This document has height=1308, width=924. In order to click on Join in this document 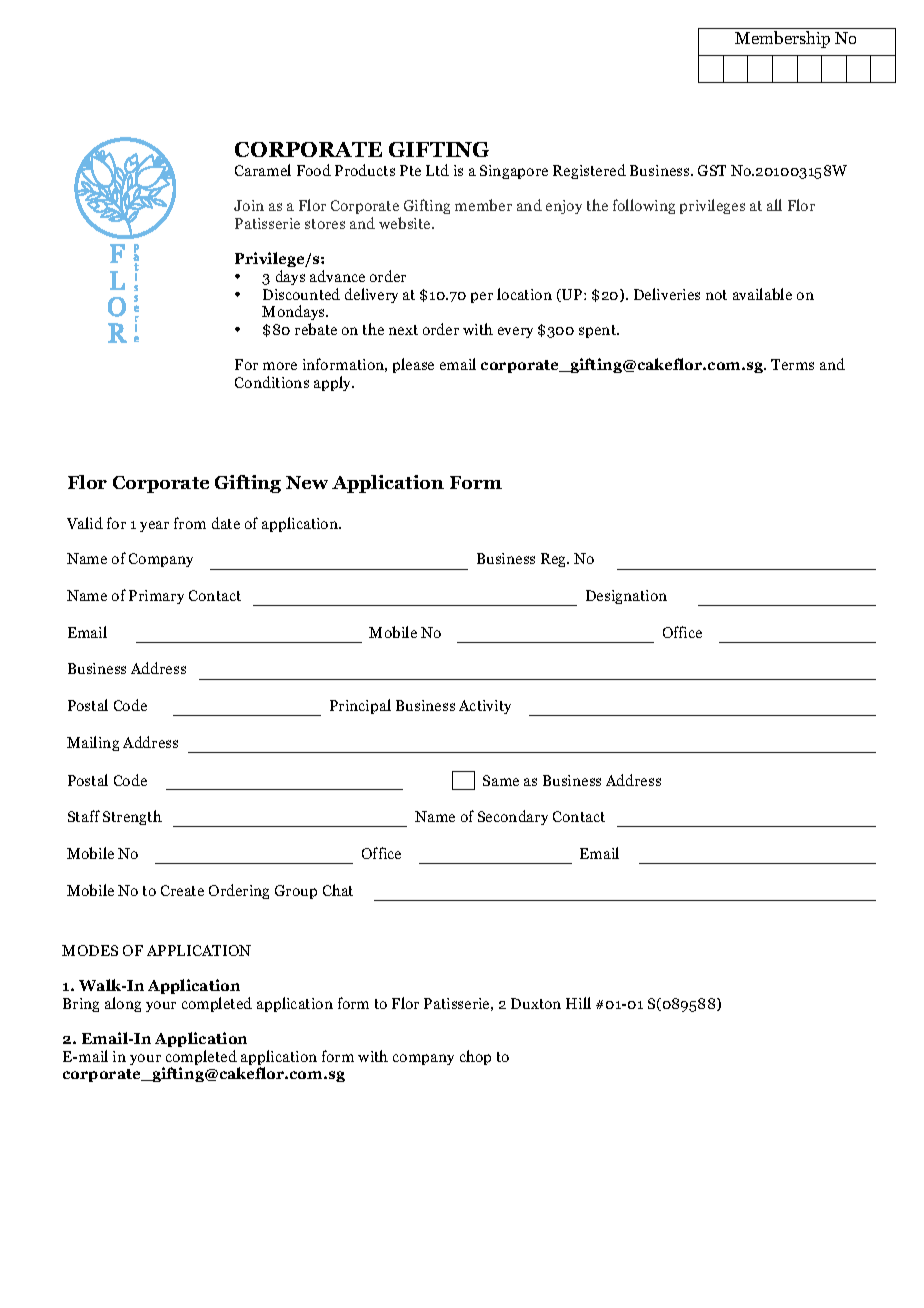, I will do `click(249, 205)`.
